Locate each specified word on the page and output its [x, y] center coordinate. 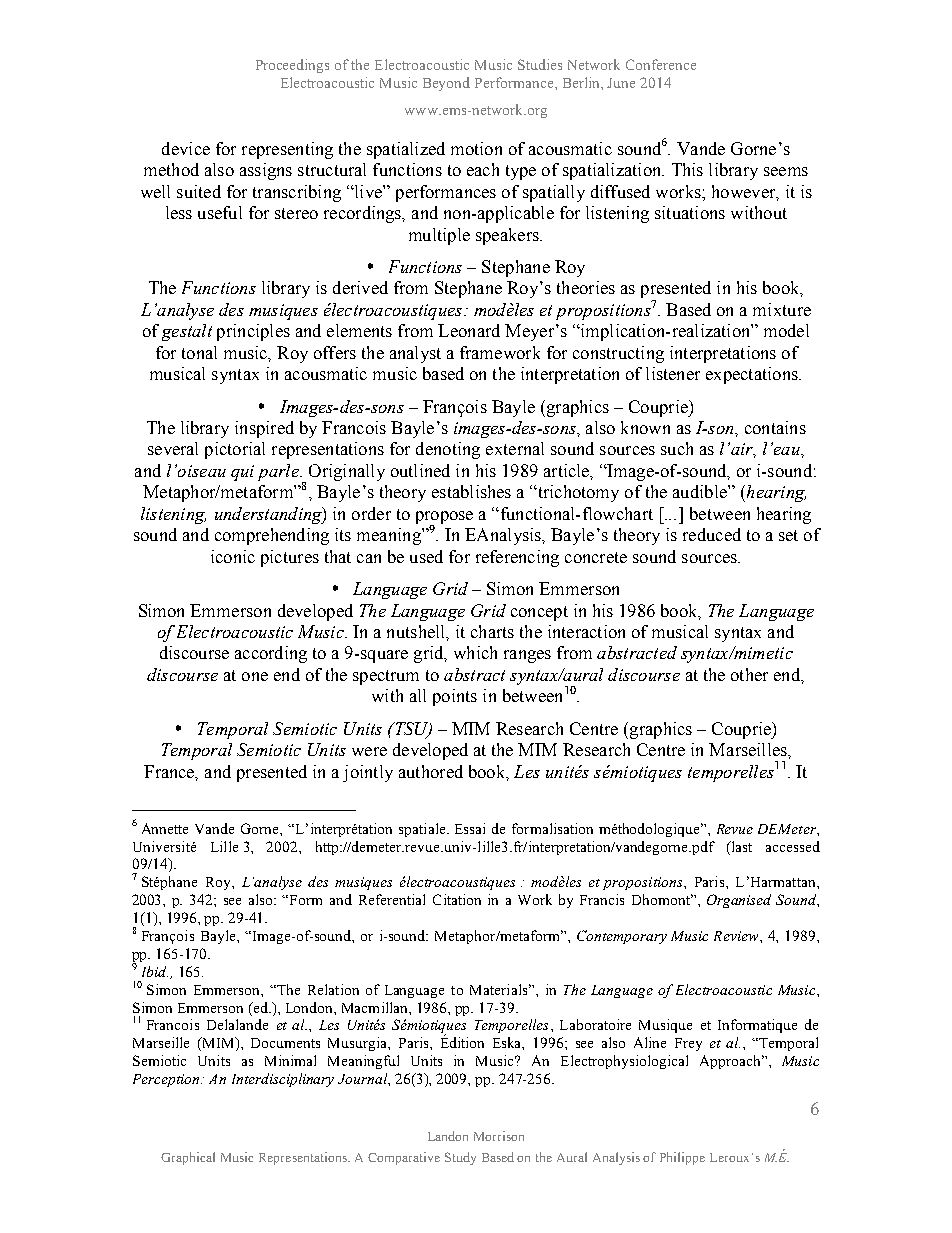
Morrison [499, 1136]
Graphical [188, 1158]
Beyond [446, 84]
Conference [661, 64]
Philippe [682, 1158]
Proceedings [292, 66]
